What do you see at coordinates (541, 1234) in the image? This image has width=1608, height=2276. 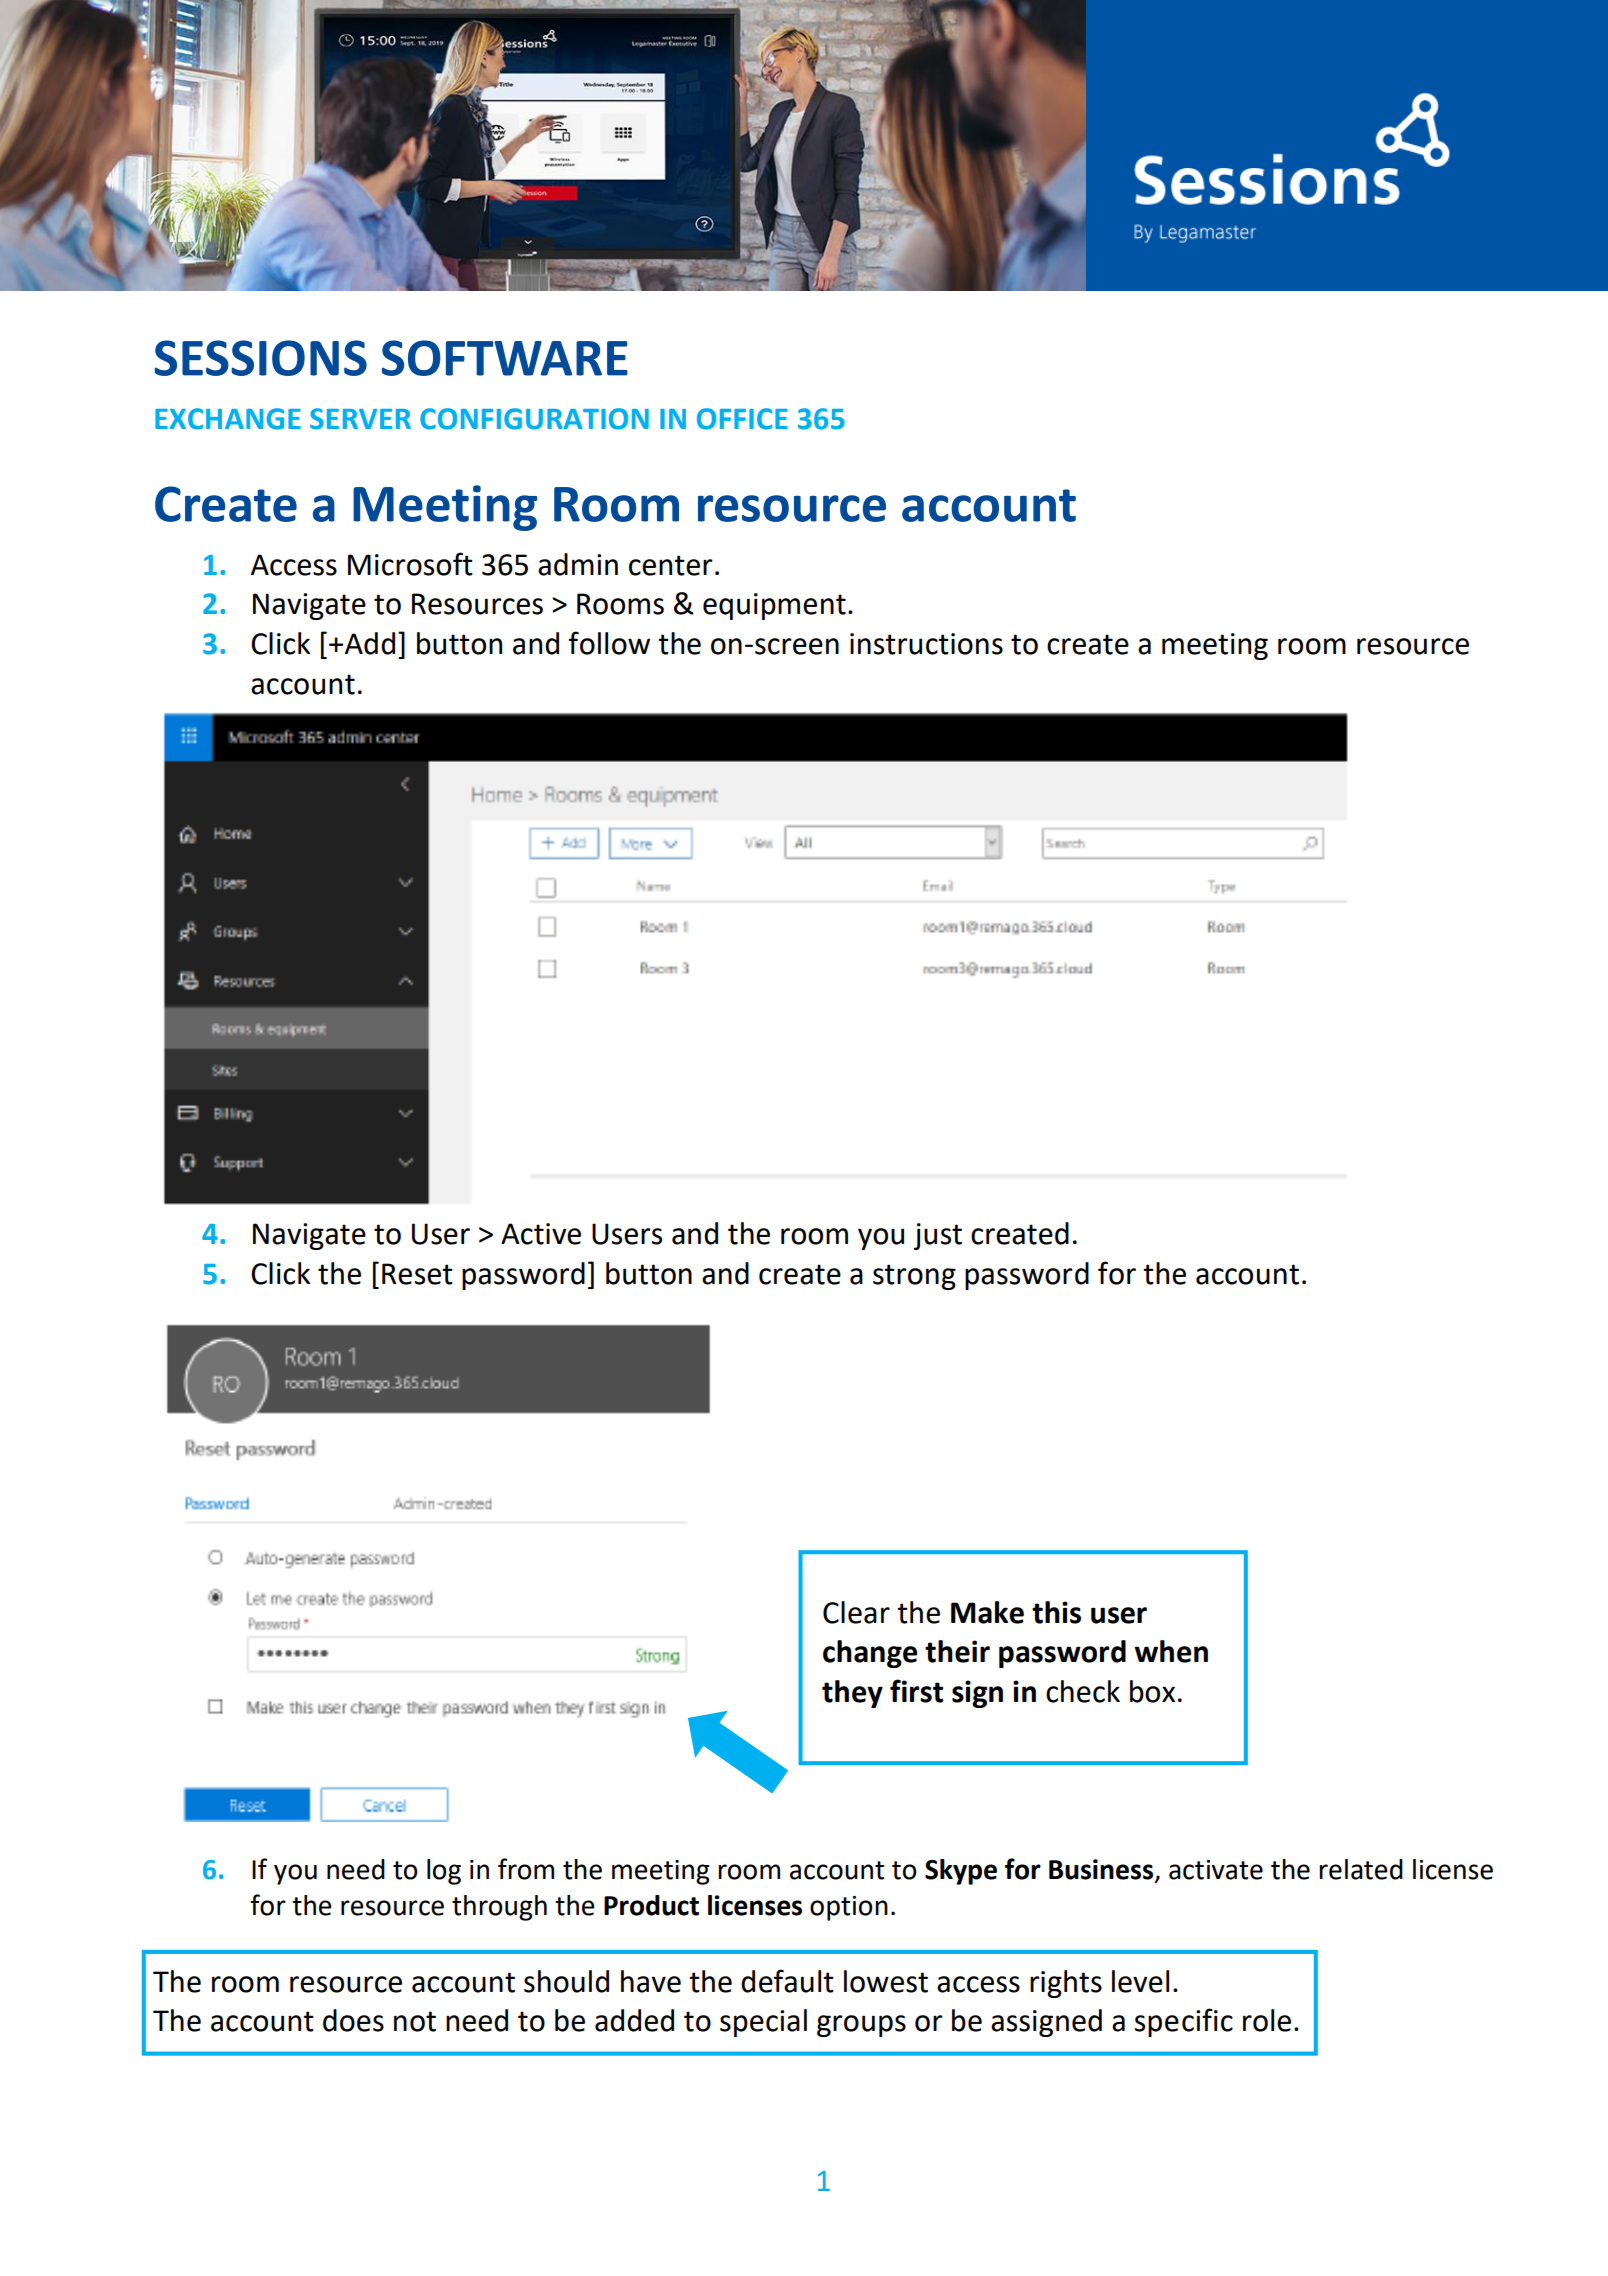 I see `Active` at bounding box center [541, 1234].
